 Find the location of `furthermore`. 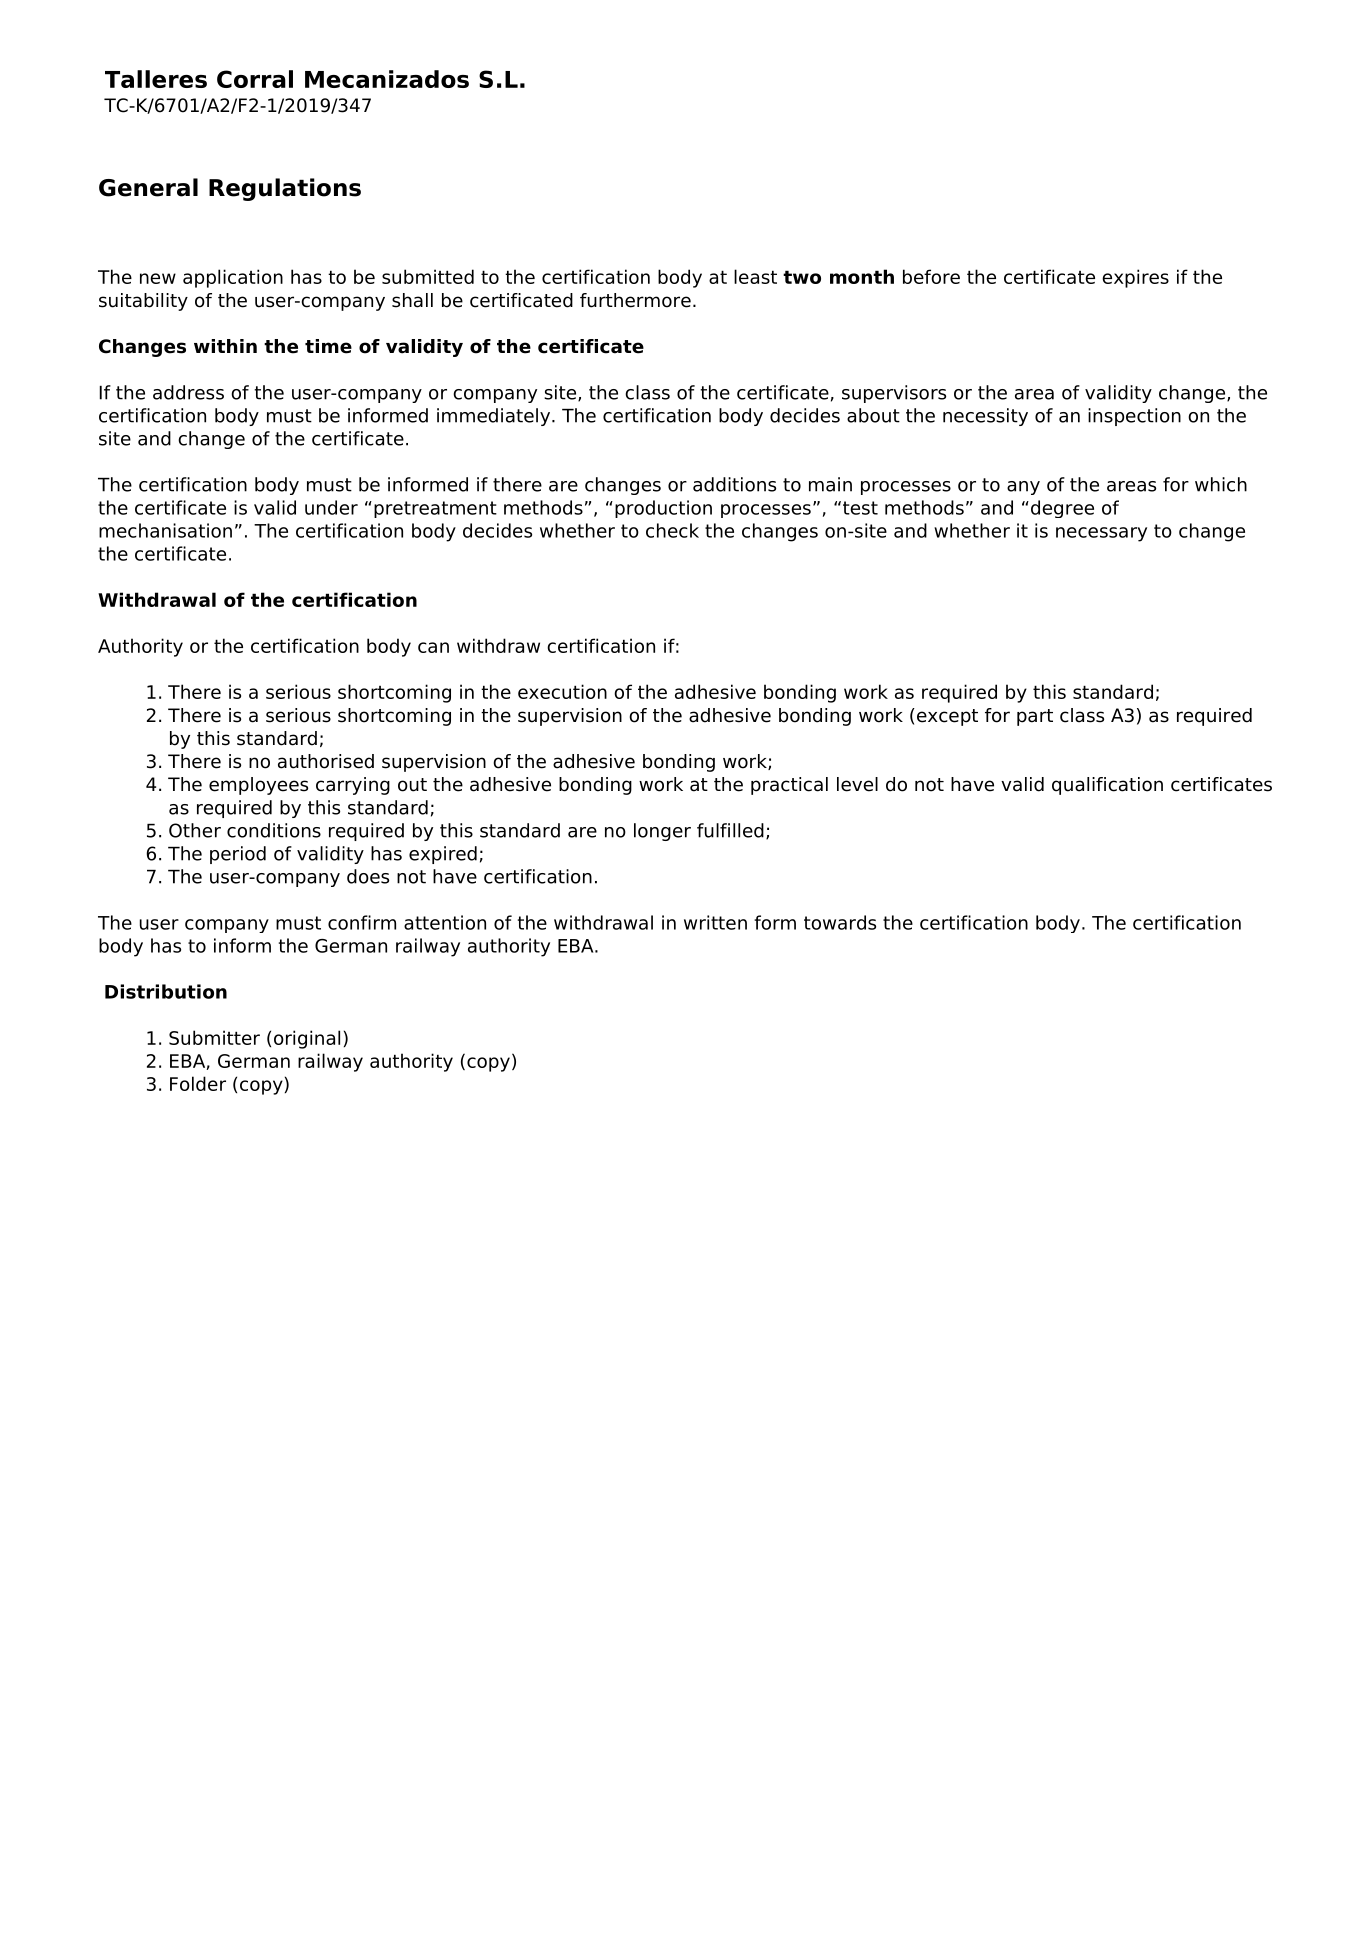

furthermore is located at coordinates (635, 300).
